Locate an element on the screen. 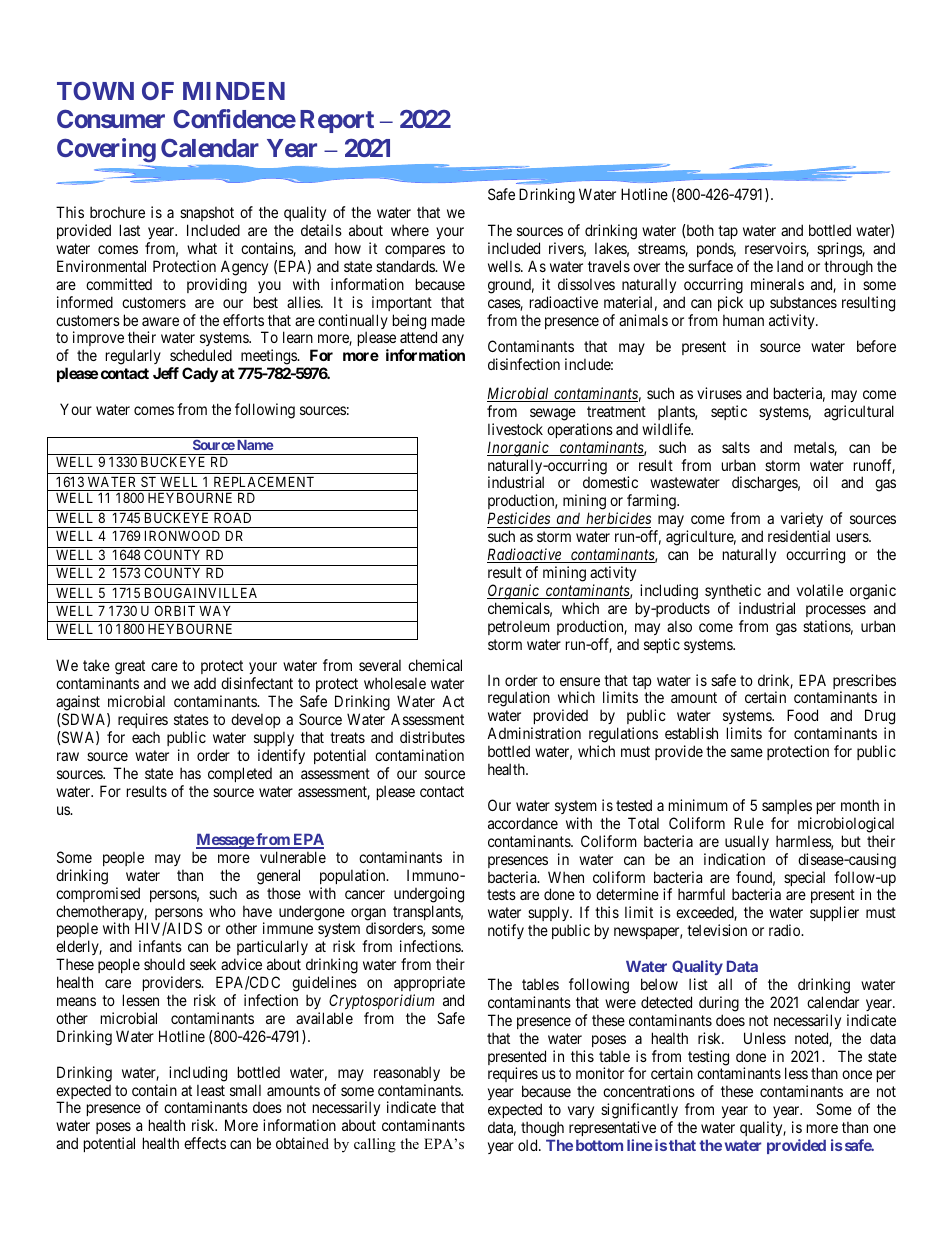 This screenshot has height=1233, width=952. land is located at coordinates (790, 266).
